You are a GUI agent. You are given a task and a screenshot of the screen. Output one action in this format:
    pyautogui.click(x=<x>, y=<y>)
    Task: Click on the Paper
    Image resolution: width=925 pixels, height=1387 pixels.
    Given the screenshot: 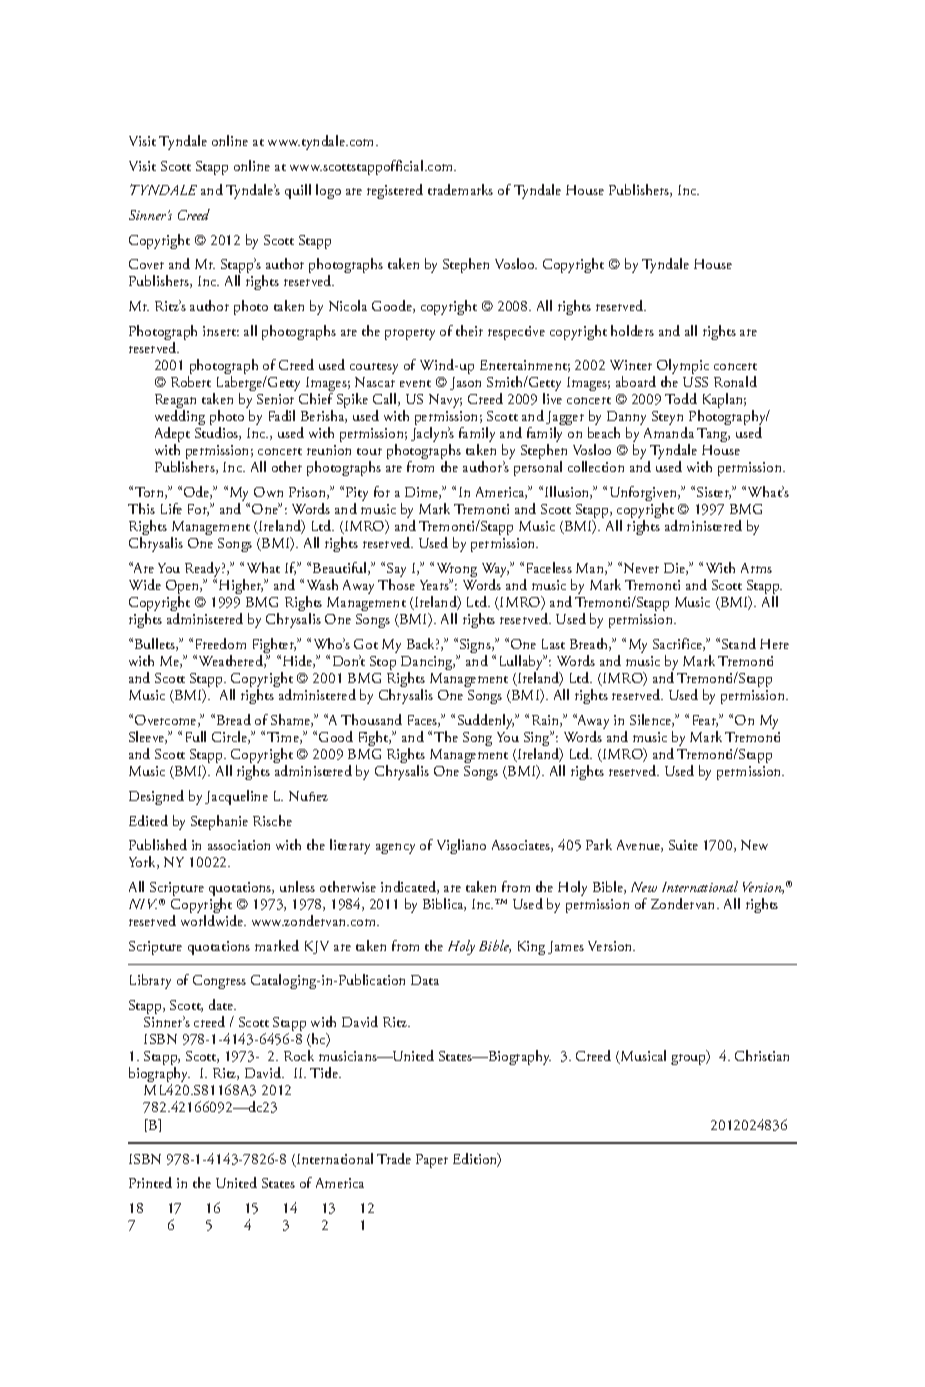 What is the action you would take?
    pyautogui.click(x=432, y=1161)
